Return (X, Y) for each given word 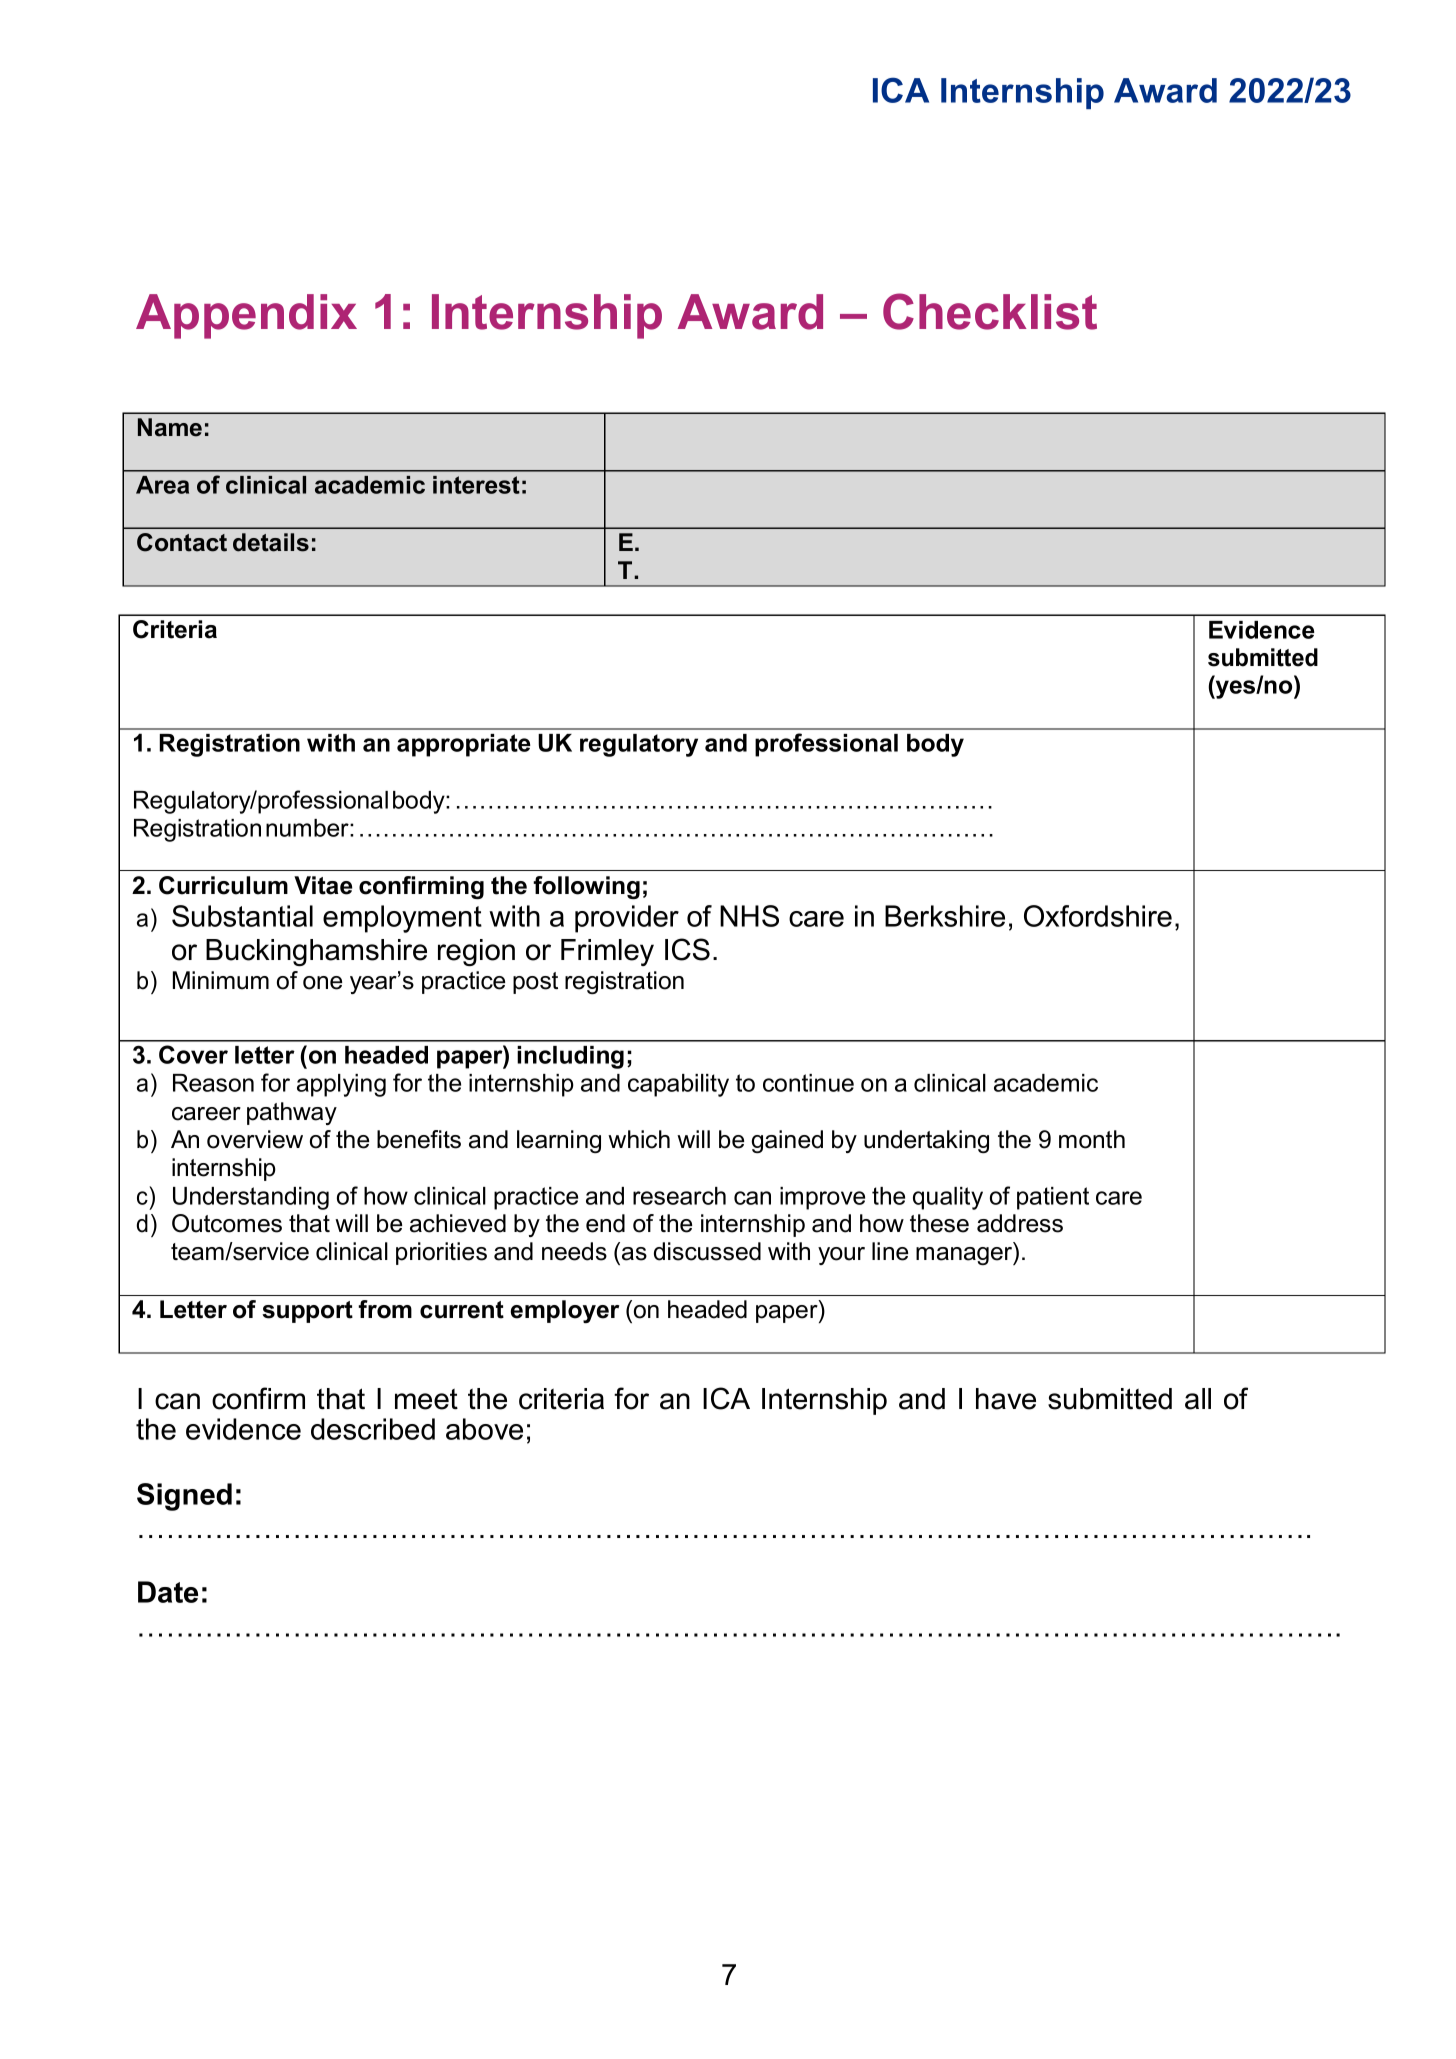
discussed (707, 1251)
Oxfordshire (1098, 916)
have (1006, 1399)
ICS (687, 949)
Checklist (990, 311)
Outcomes (227, 1223)
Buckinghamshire (316, 952)
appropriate (464, 745)
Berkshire (945, 916)
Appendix (246, 316)
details (271, 542)
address (1020, 1223)
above (484, 1429)
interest (476, 485)
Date (168, 1592)
